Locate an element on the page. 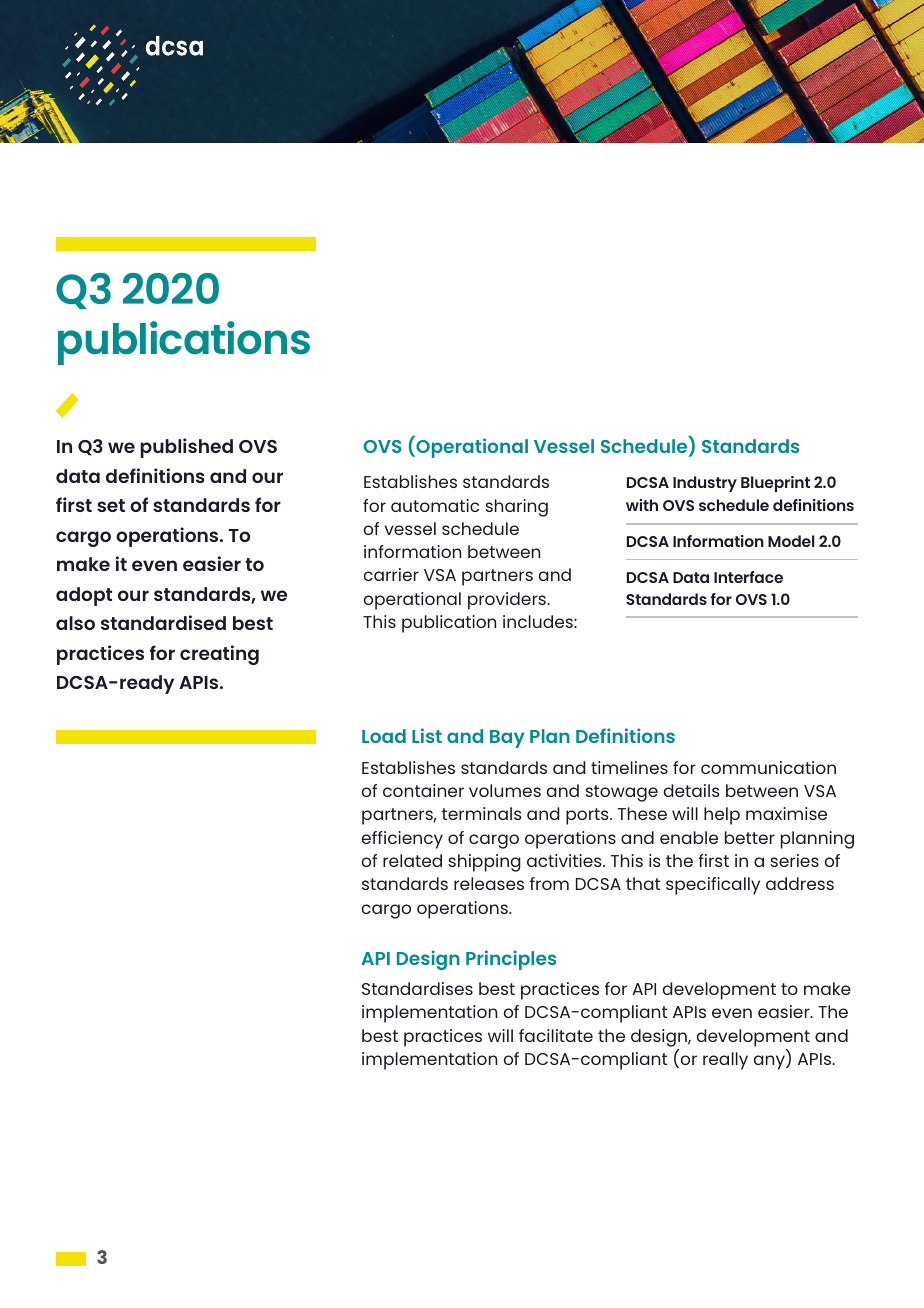 This image has height=1308, width=924. related is located at coordinates (412, 860).
